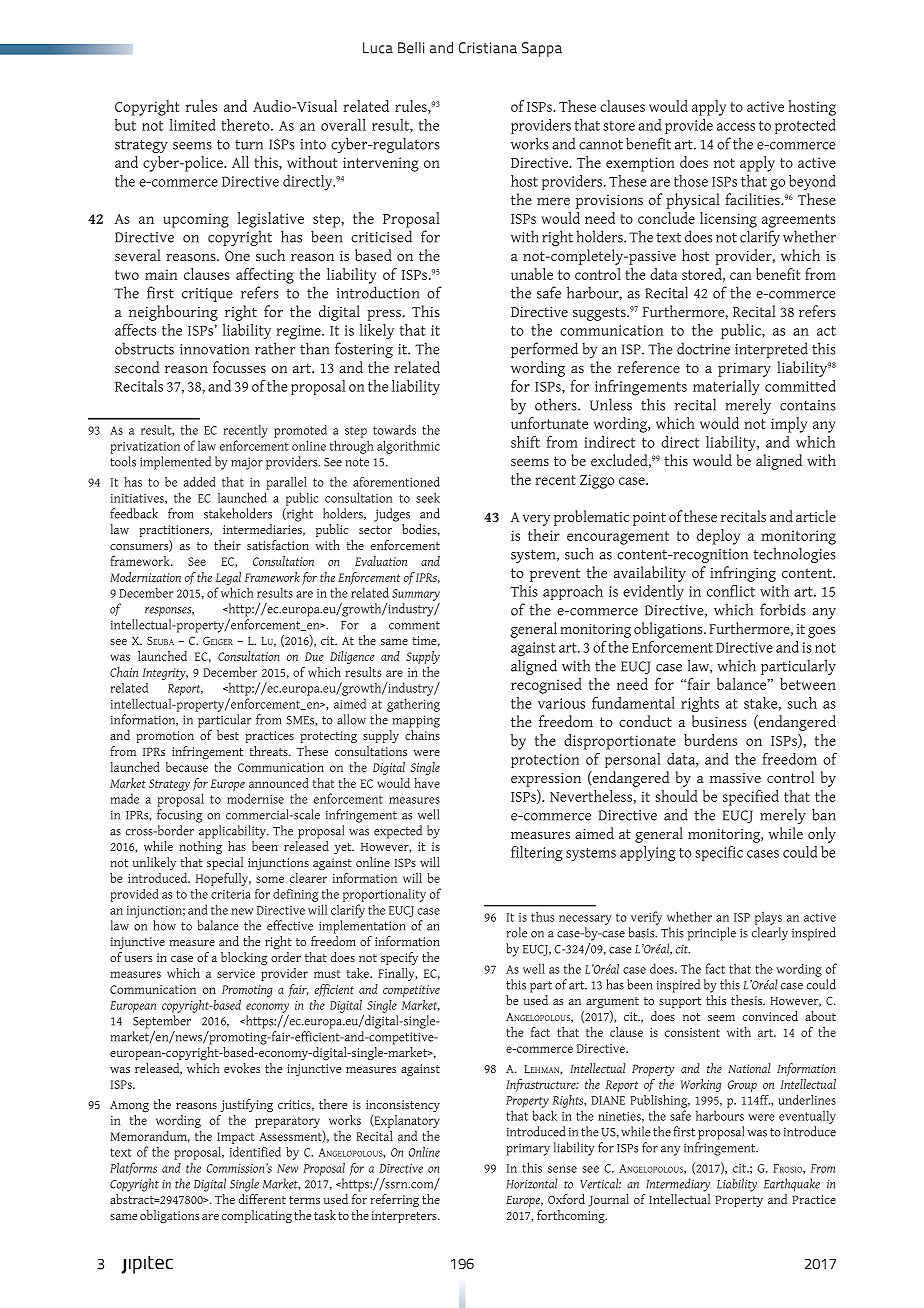 This image has width=924, height=1308. Describe the element at coordinates (414, 625) in the image. I see `comment` at that location.
